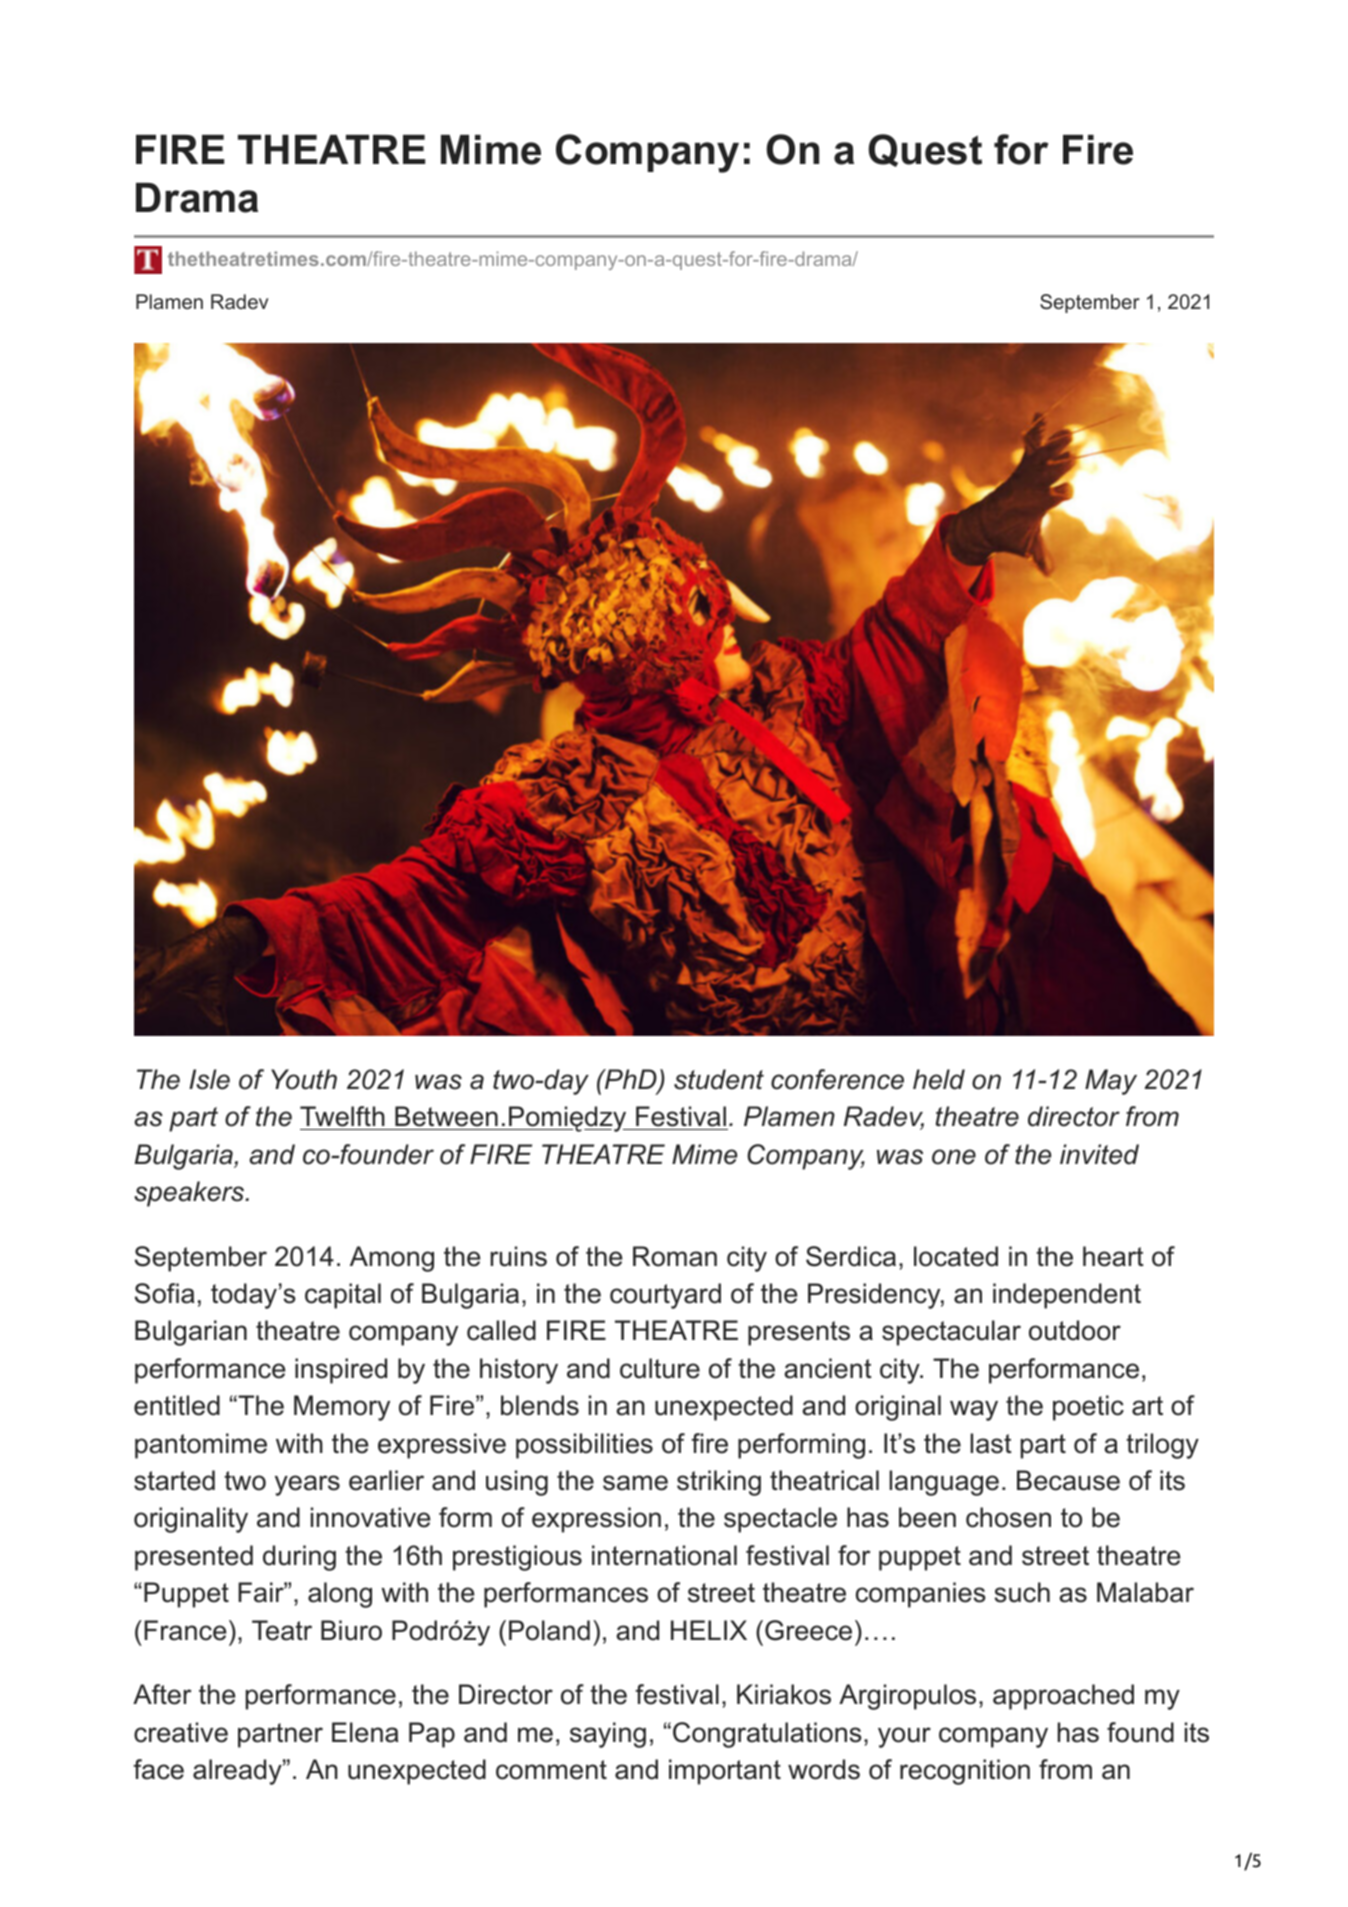 Image resolution: width=1348 pixels, height=1907 pixels. I want to click on Youth, so click(304, 1079).
